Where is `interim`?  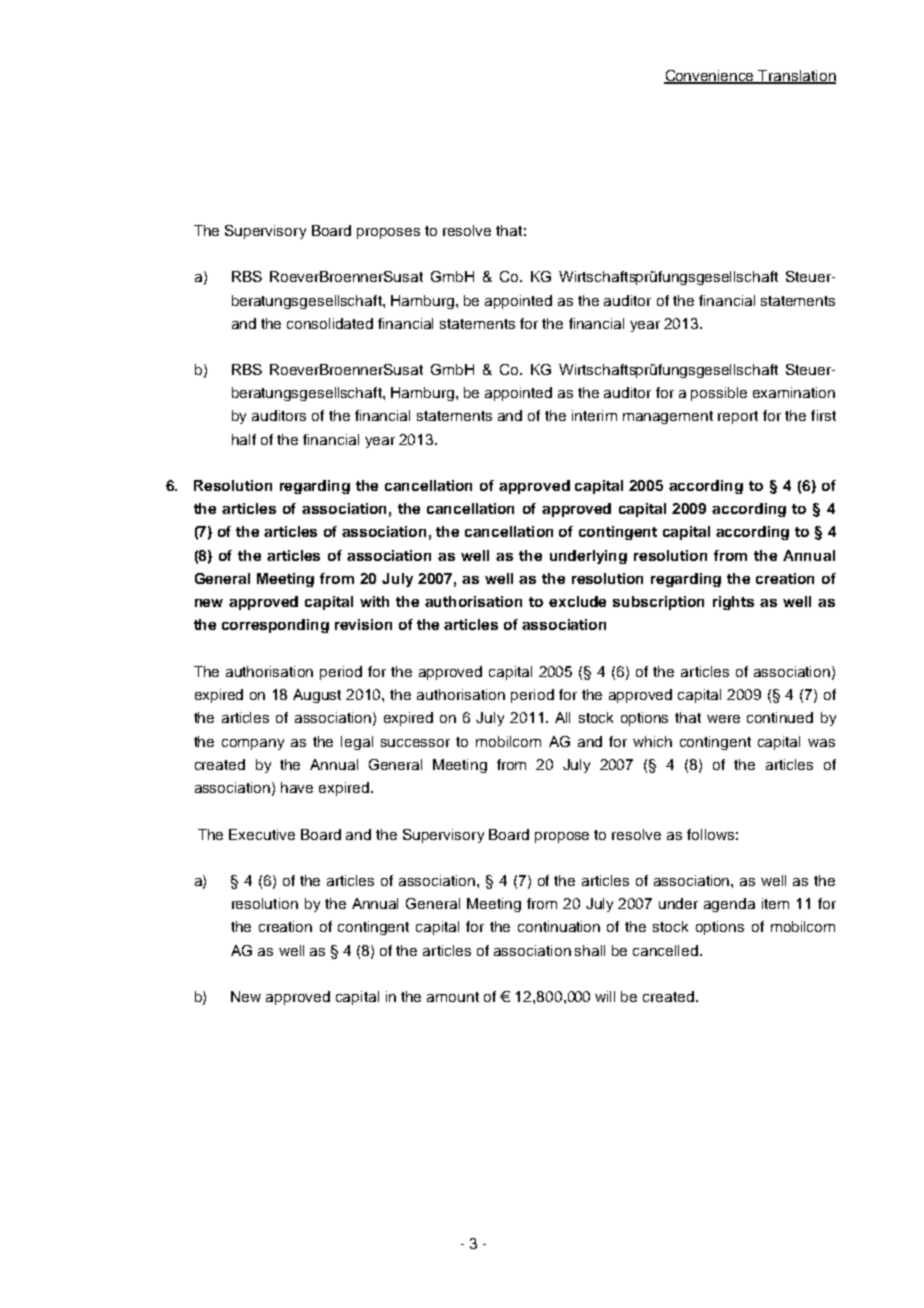
interim is located at coordinates (594, 415).
